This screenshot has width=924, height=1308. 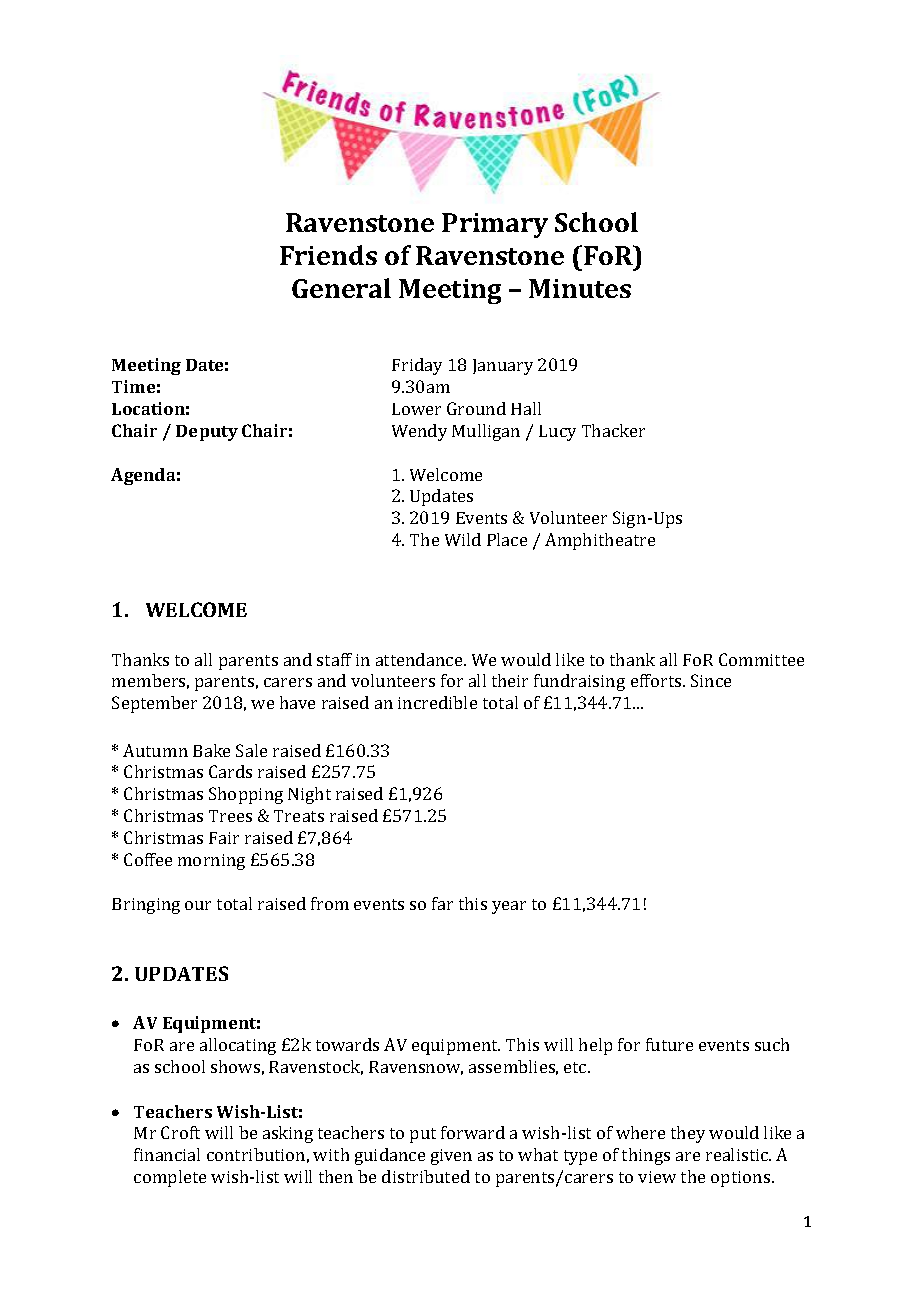 I want to click on Primary, so click(x=495, y=225).
